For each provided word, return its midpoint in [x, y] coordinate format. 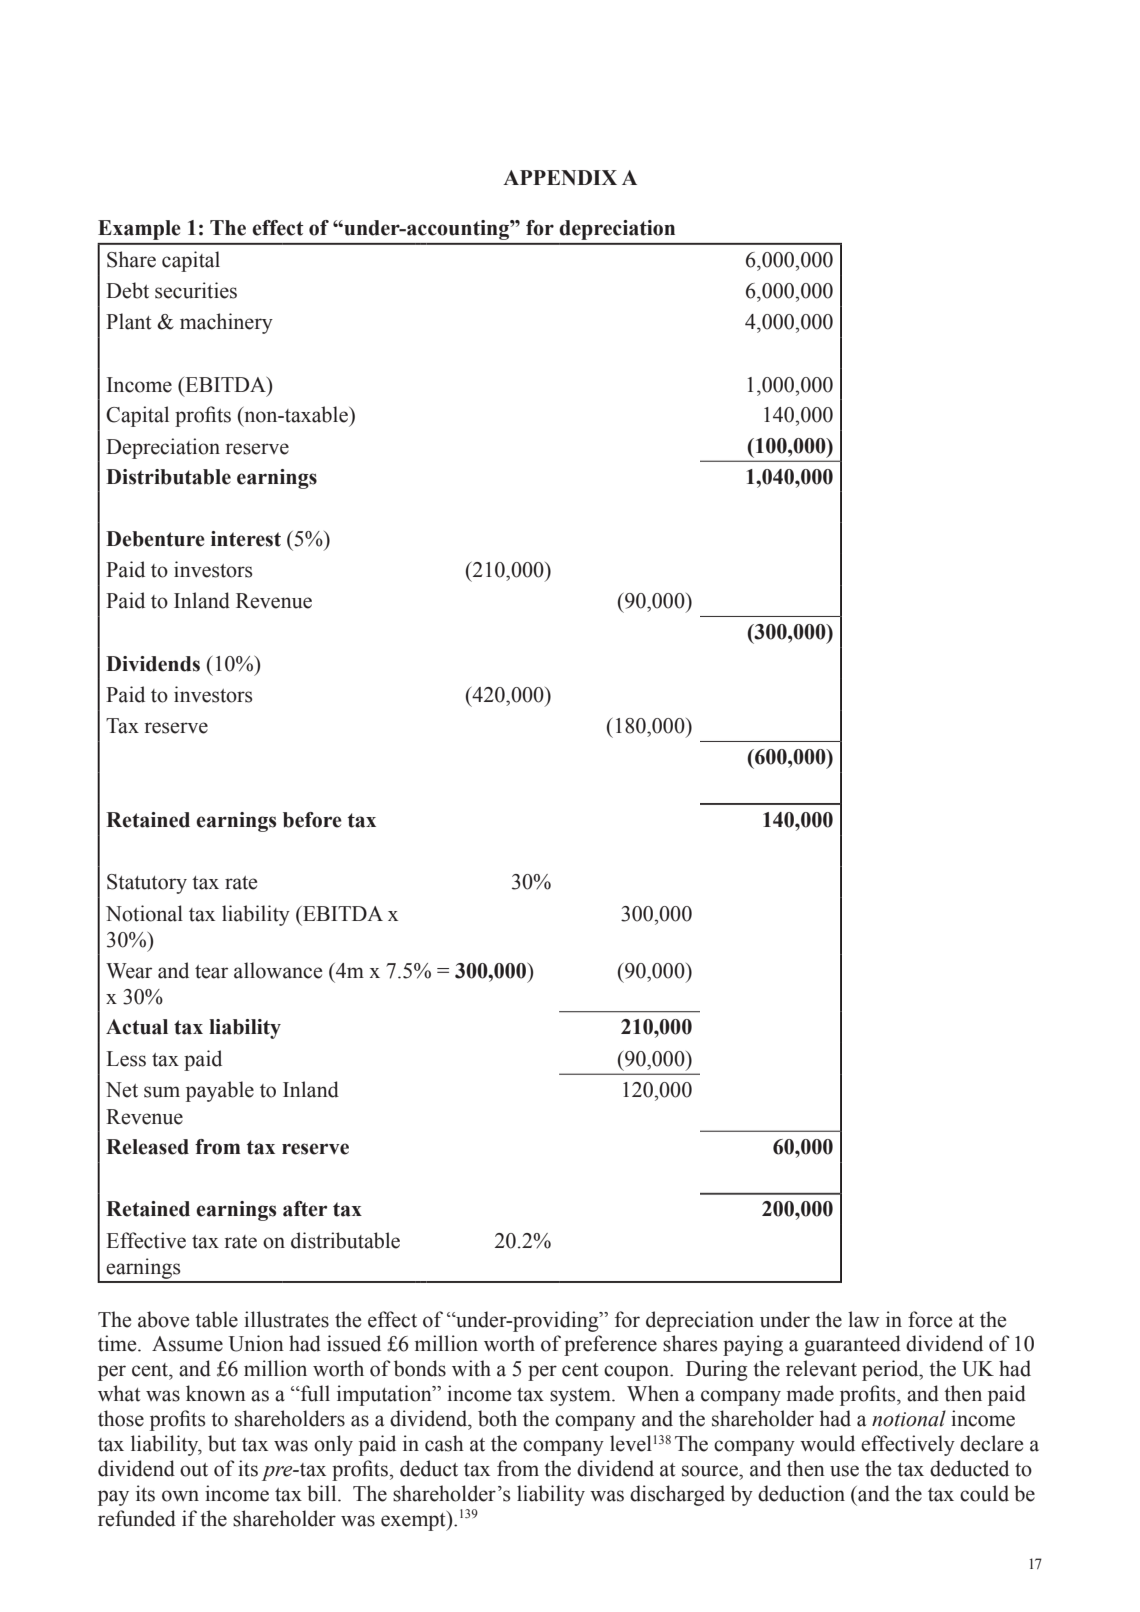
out [194, 1470]
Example [139, 230]
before [312, 820]
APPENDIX [560, 177]
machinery [226, 323]
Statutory [147, 884]
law [863, 1319]
